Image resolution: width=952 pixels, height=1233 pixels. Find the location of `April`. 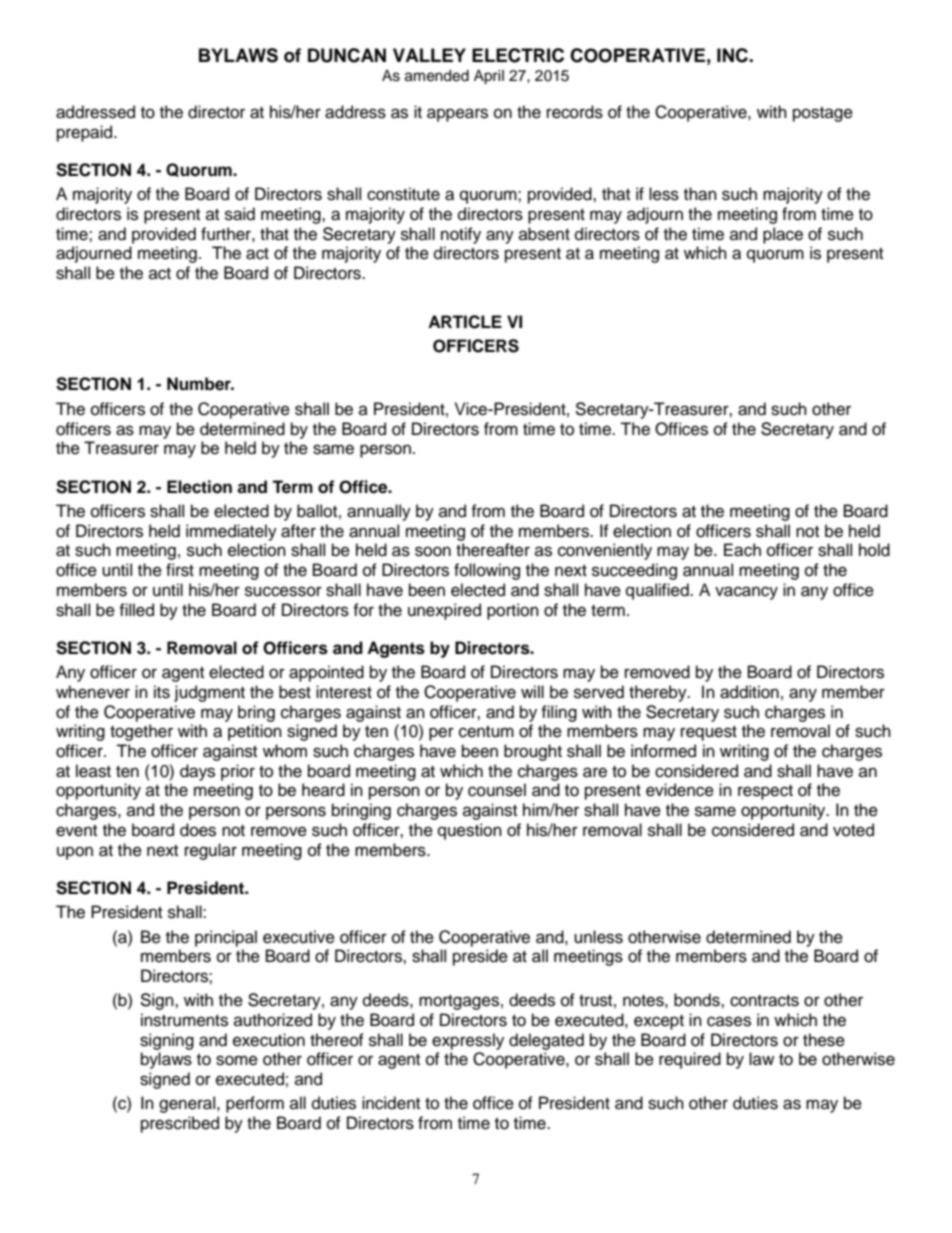

April is located at coordinates (489, 77).
